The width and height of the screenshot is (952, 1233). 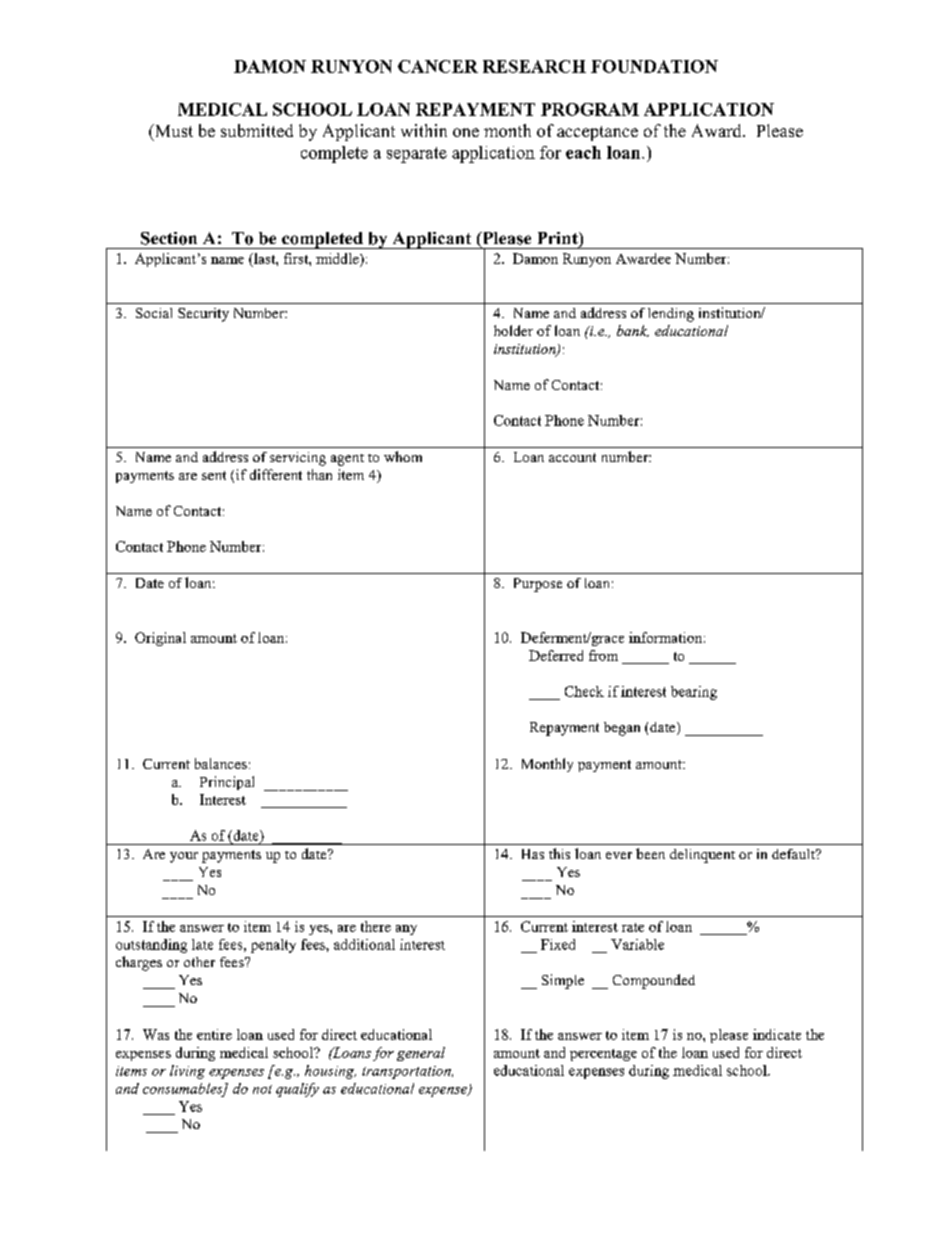 I want to click on indicate, so click(x=777, y=1034).
